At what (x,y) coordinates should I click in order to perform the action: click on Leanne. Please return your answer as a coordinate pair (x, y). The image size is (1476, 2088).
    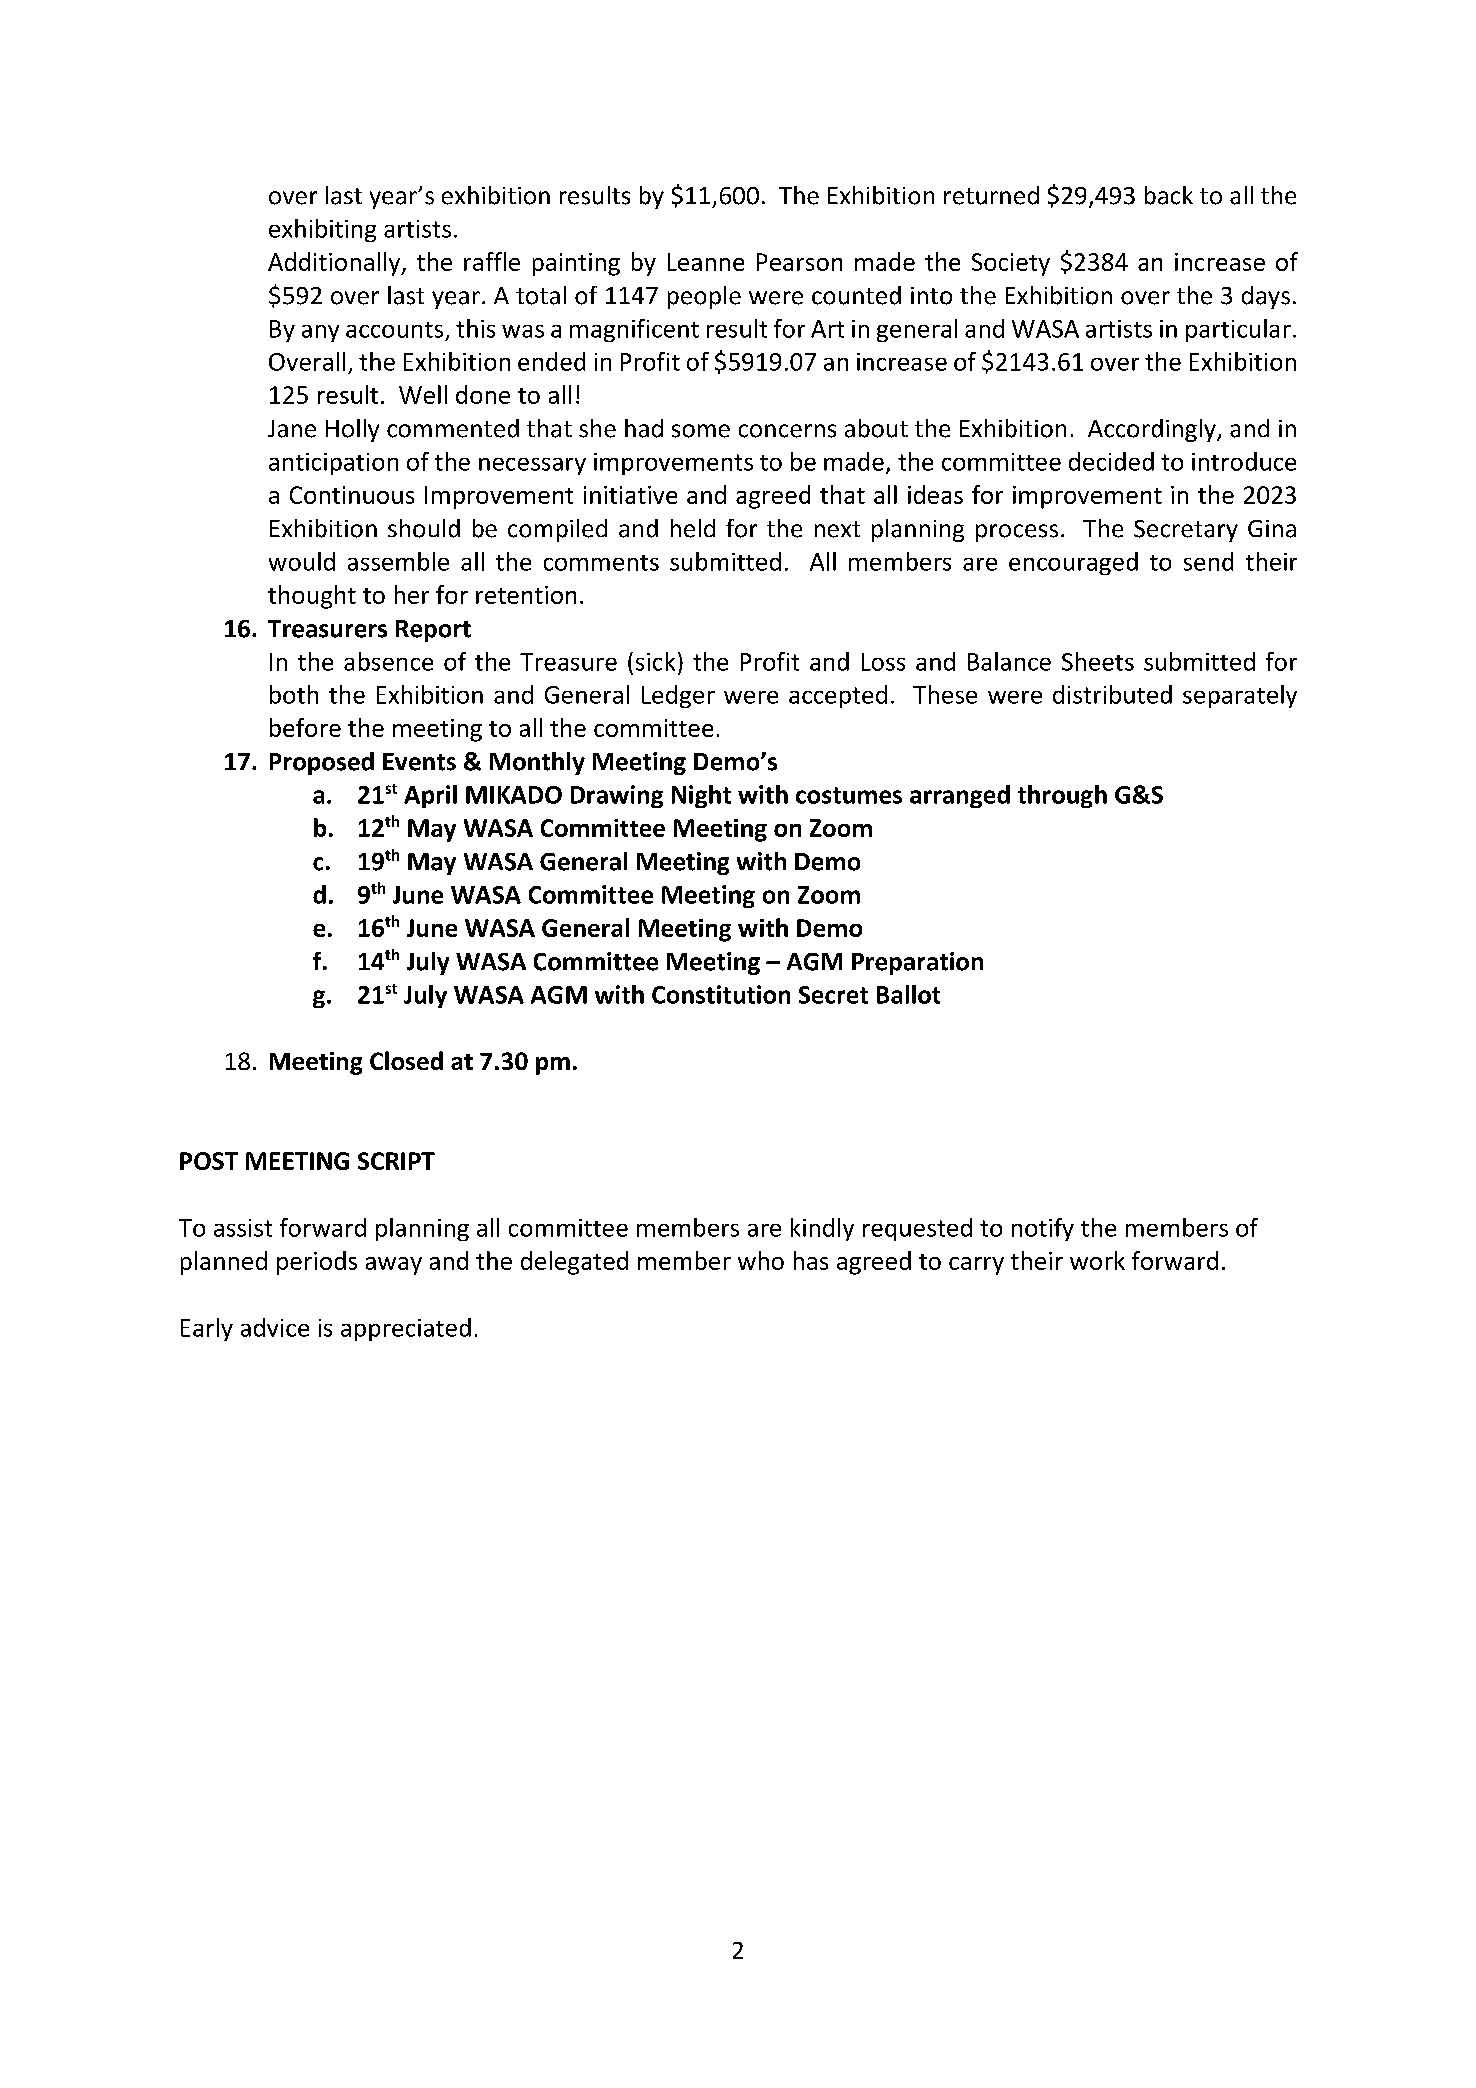
    Looking at the image, I should click on (706, 262).
